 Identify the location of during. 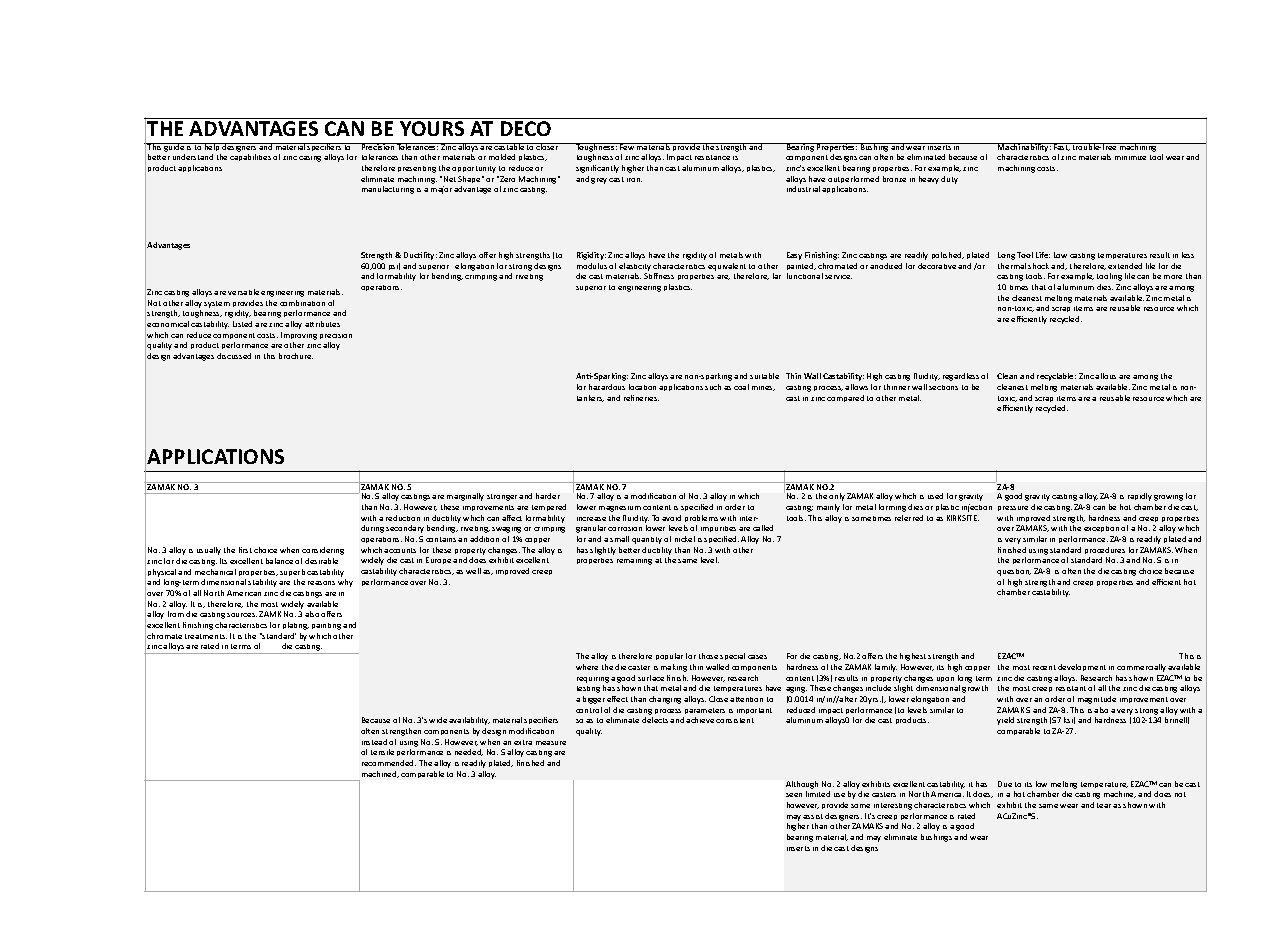
(372, 529).
